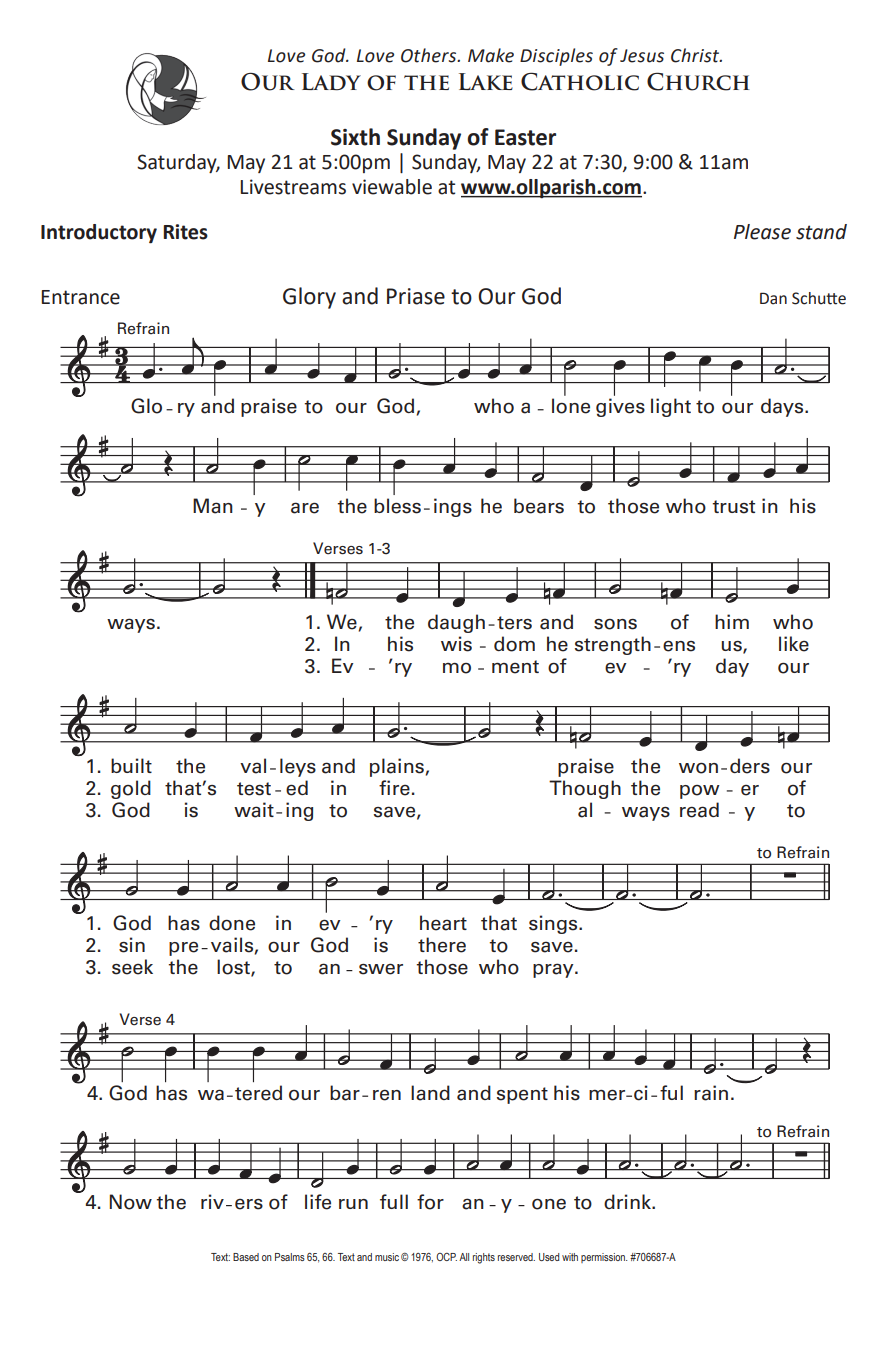  Describe the element at coordinates (131, 789) in the screenshot. I see `gold` at that location.
